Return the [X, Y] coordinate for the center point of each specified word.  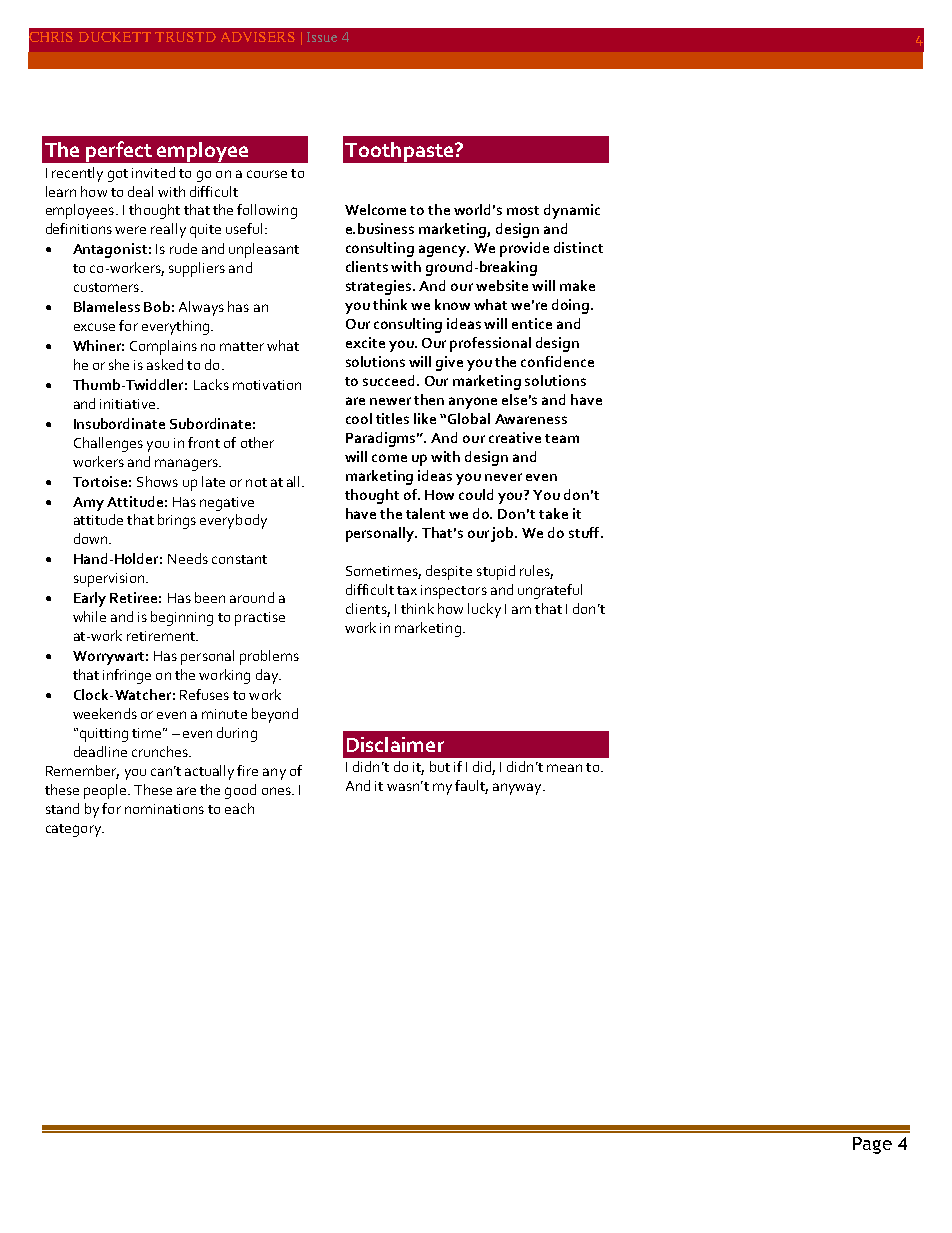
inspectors [454, 592]
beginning [182, 618]
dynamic [572, 211]
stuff [585, 532]
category [75, 830]
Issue [322, 37]
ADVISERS [258, 37]
